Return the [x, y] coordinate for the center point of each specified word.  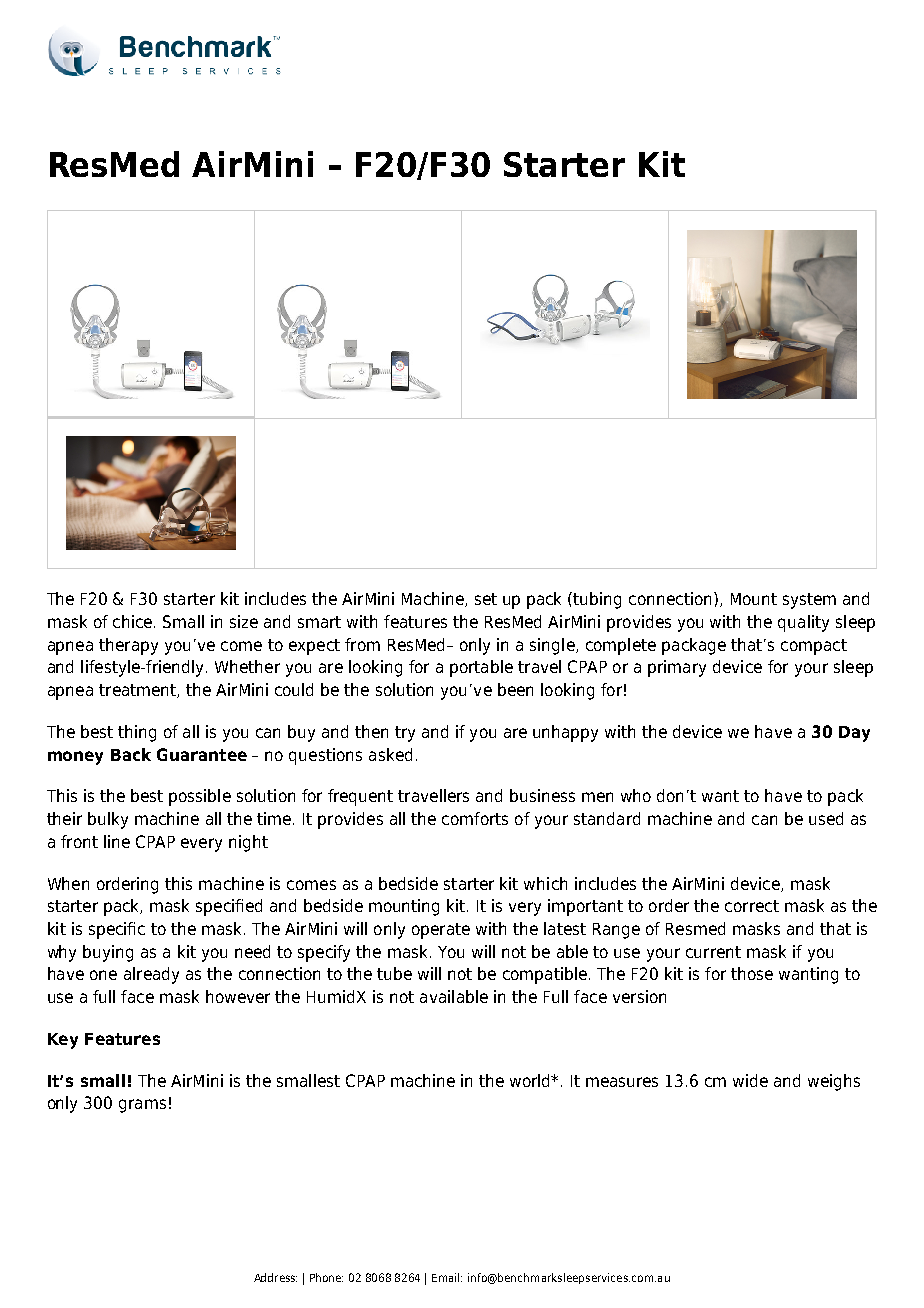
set [486, 599]
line [117, 841]
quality [803, 623]
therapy [128, 646]
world [531, 1080]
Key [63, 1041]
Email [447, 1277]
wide [750, 1080]
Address [275, 1277]
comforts [475, 818]
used [826, 818]
